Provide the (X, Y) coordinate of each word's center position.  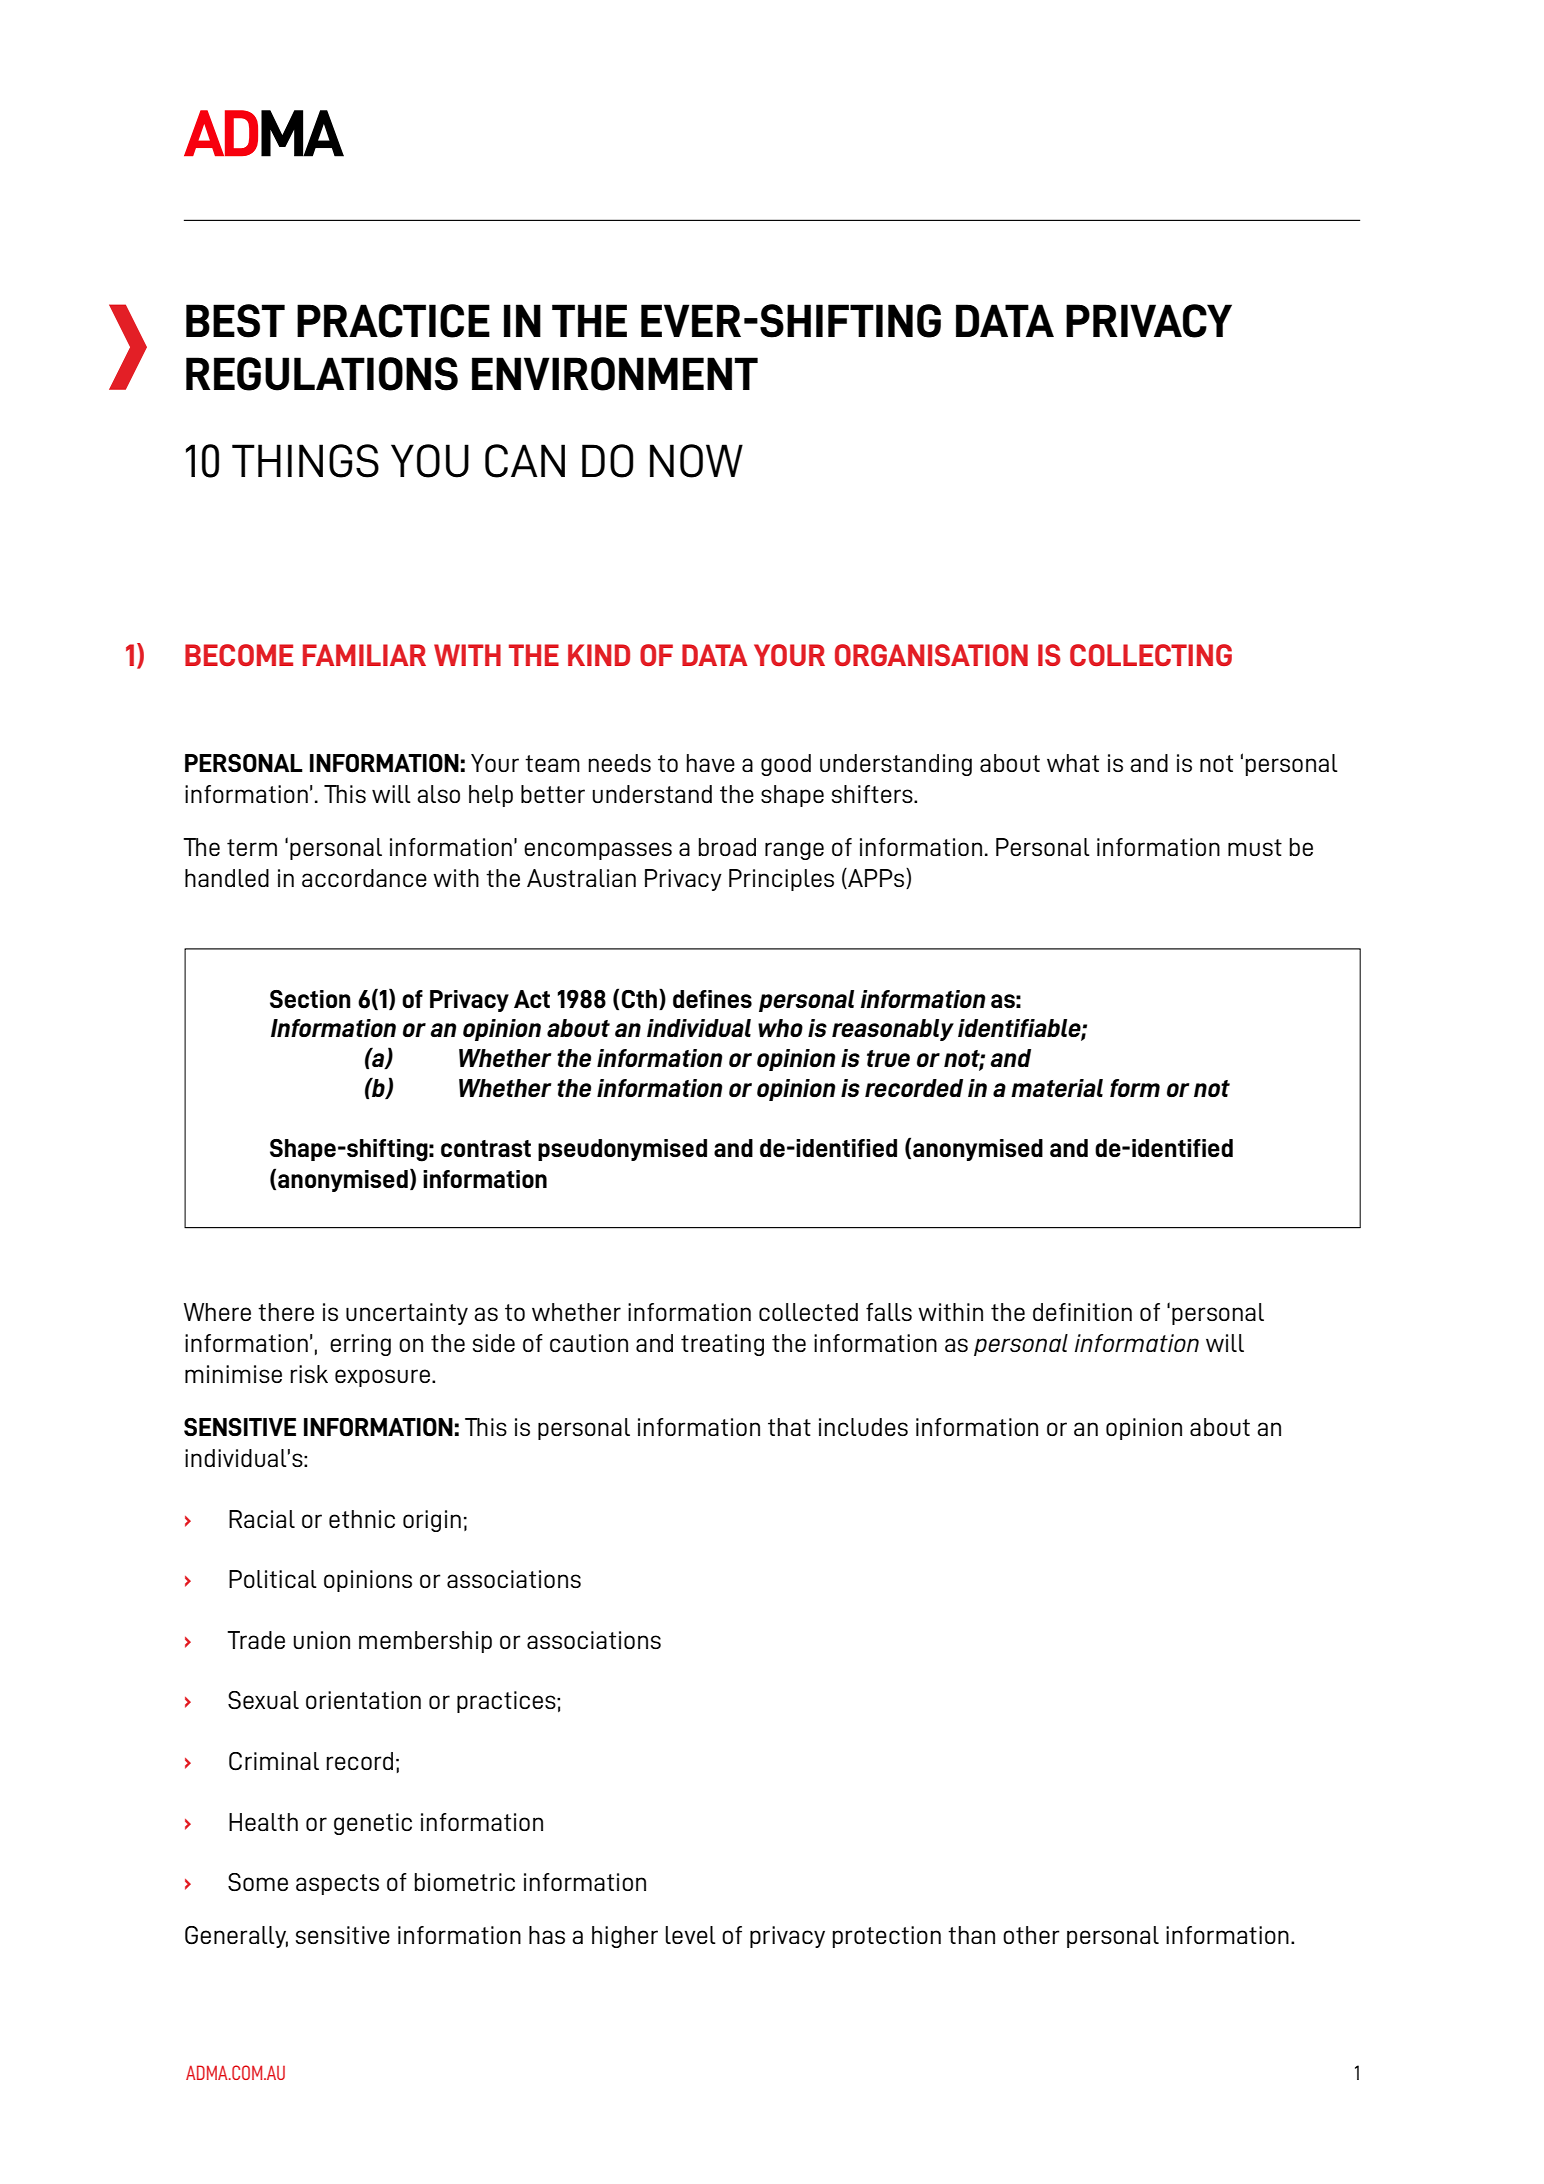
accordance (364, 878)
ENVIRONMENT (615, 374)
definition (1082, 1312)
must (1255, 847)
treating (722, 1345)
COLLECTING (1151, 655)
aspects (337, 1884)
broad (727, 847)
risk (309, 1374)
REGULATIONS (322, 374)
